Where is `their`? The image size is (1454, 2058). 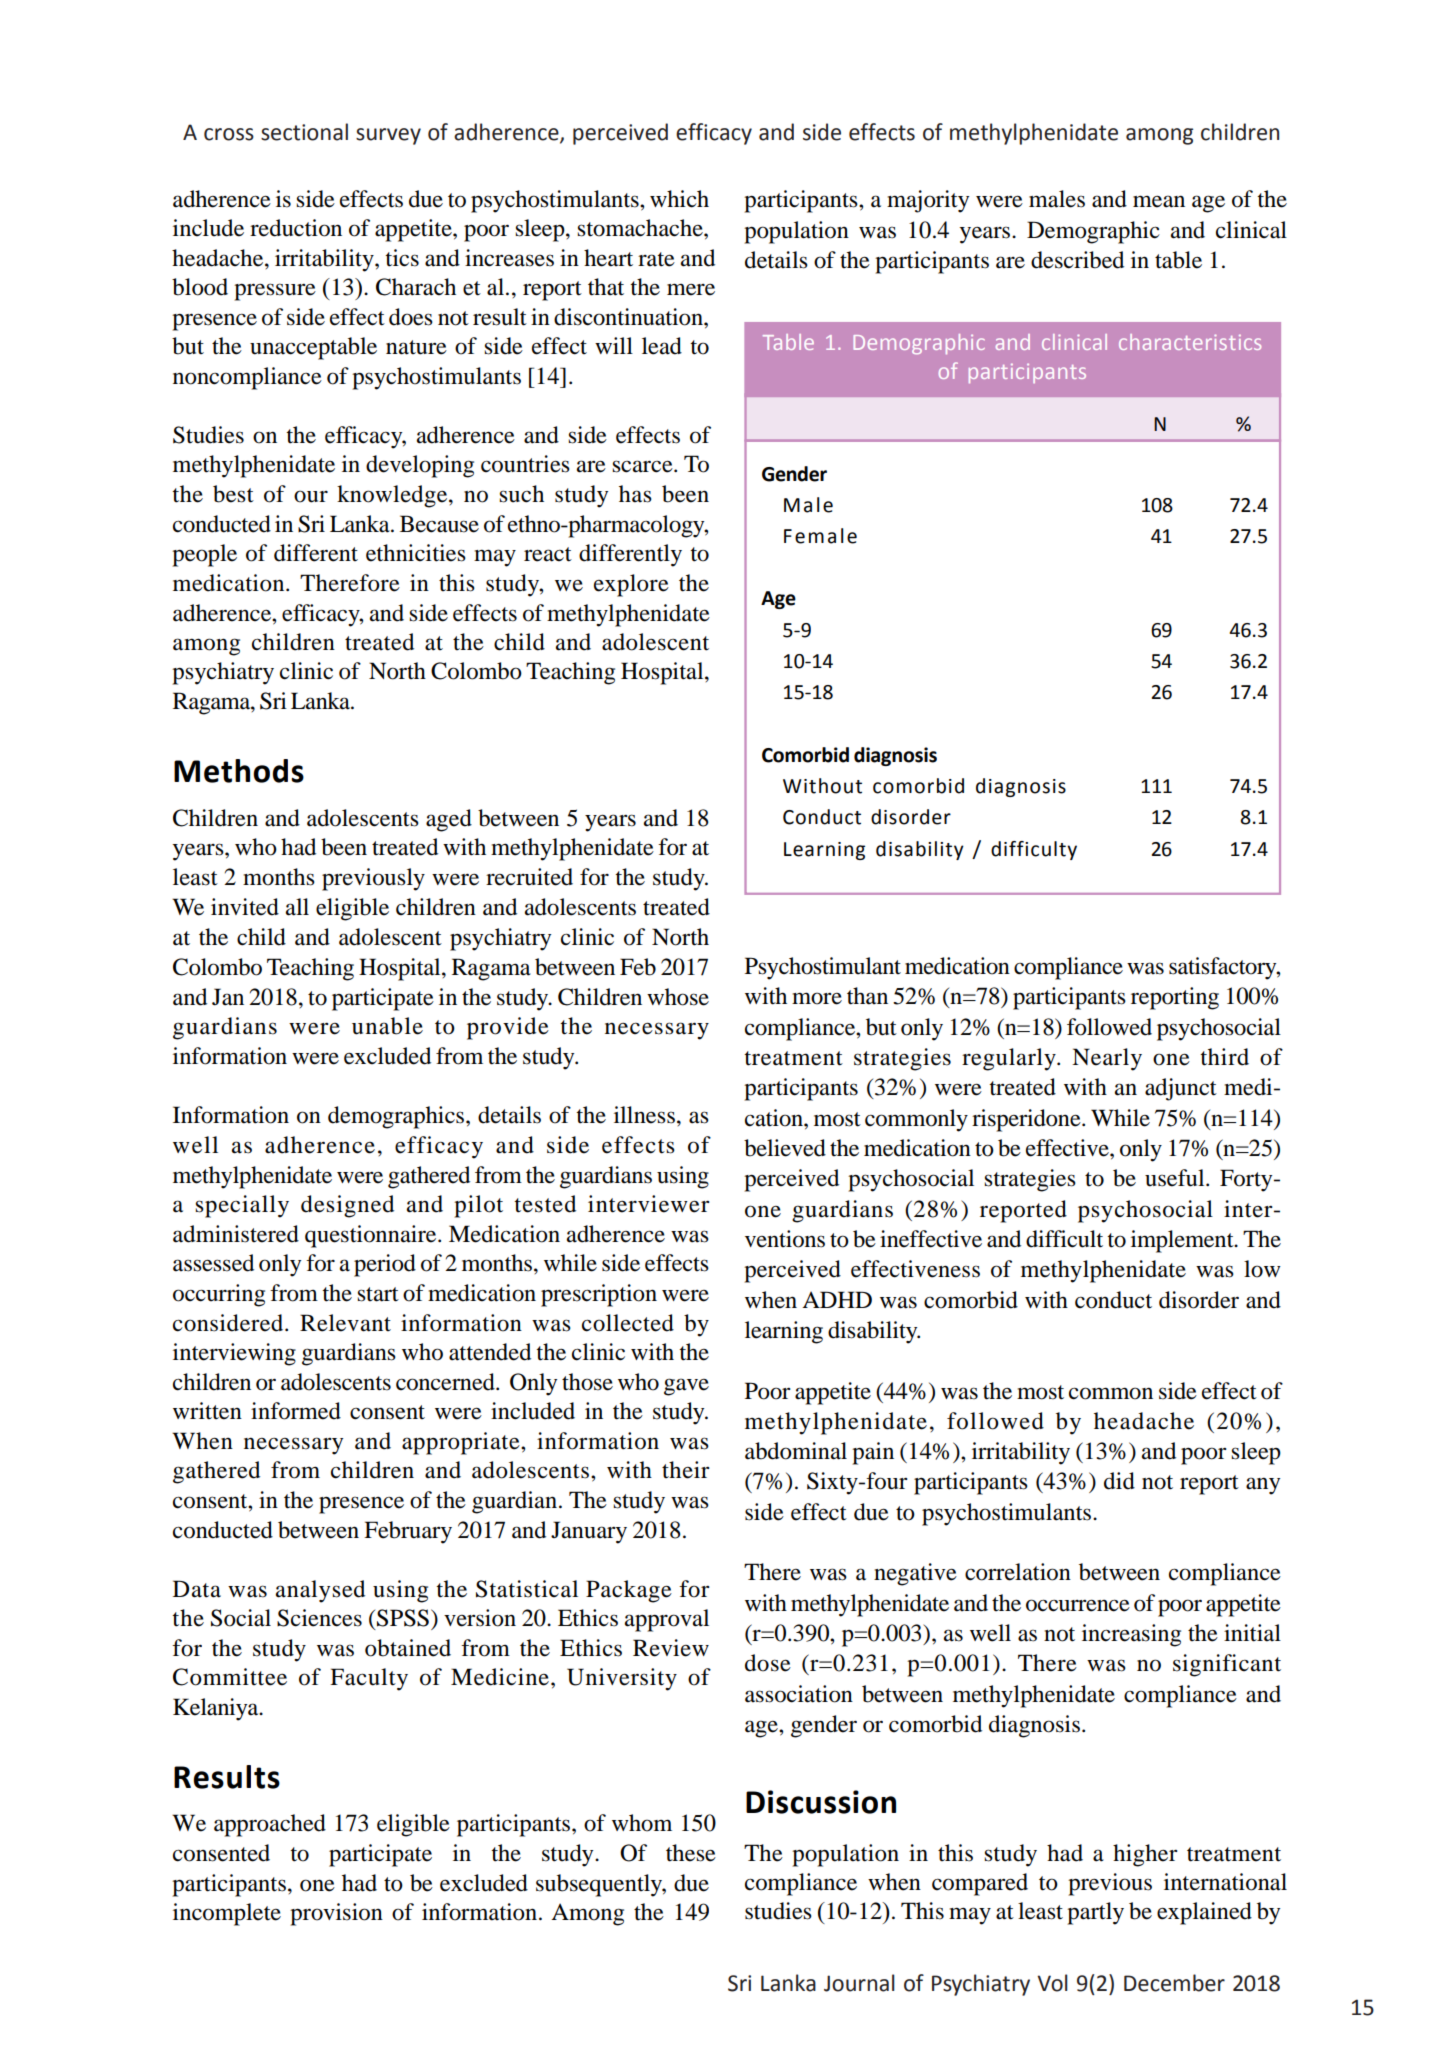
their is located at coordinates (686, 1470).
